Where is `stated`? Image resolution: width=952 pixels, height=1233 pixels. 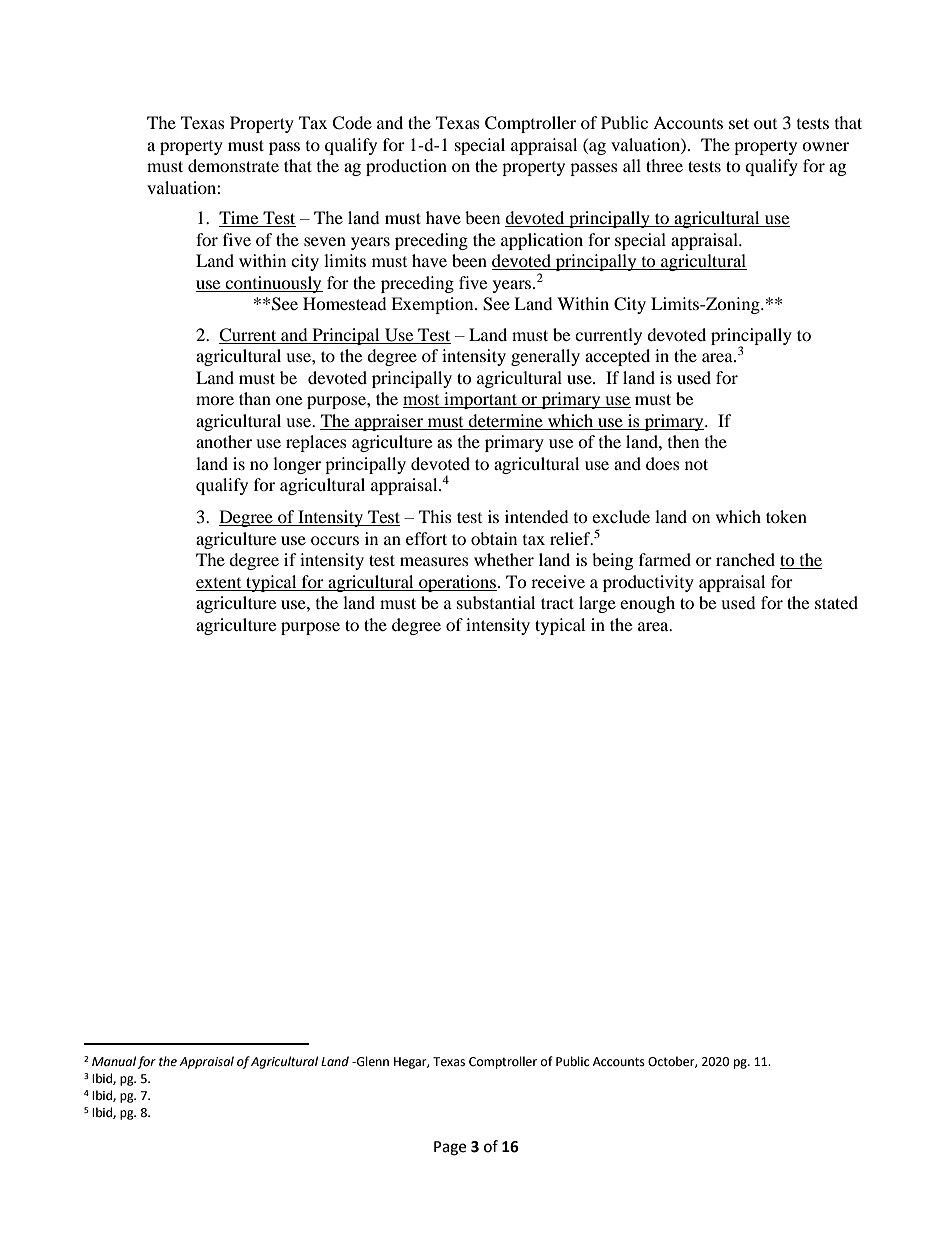 stated is located at coordinates (836, 602).
